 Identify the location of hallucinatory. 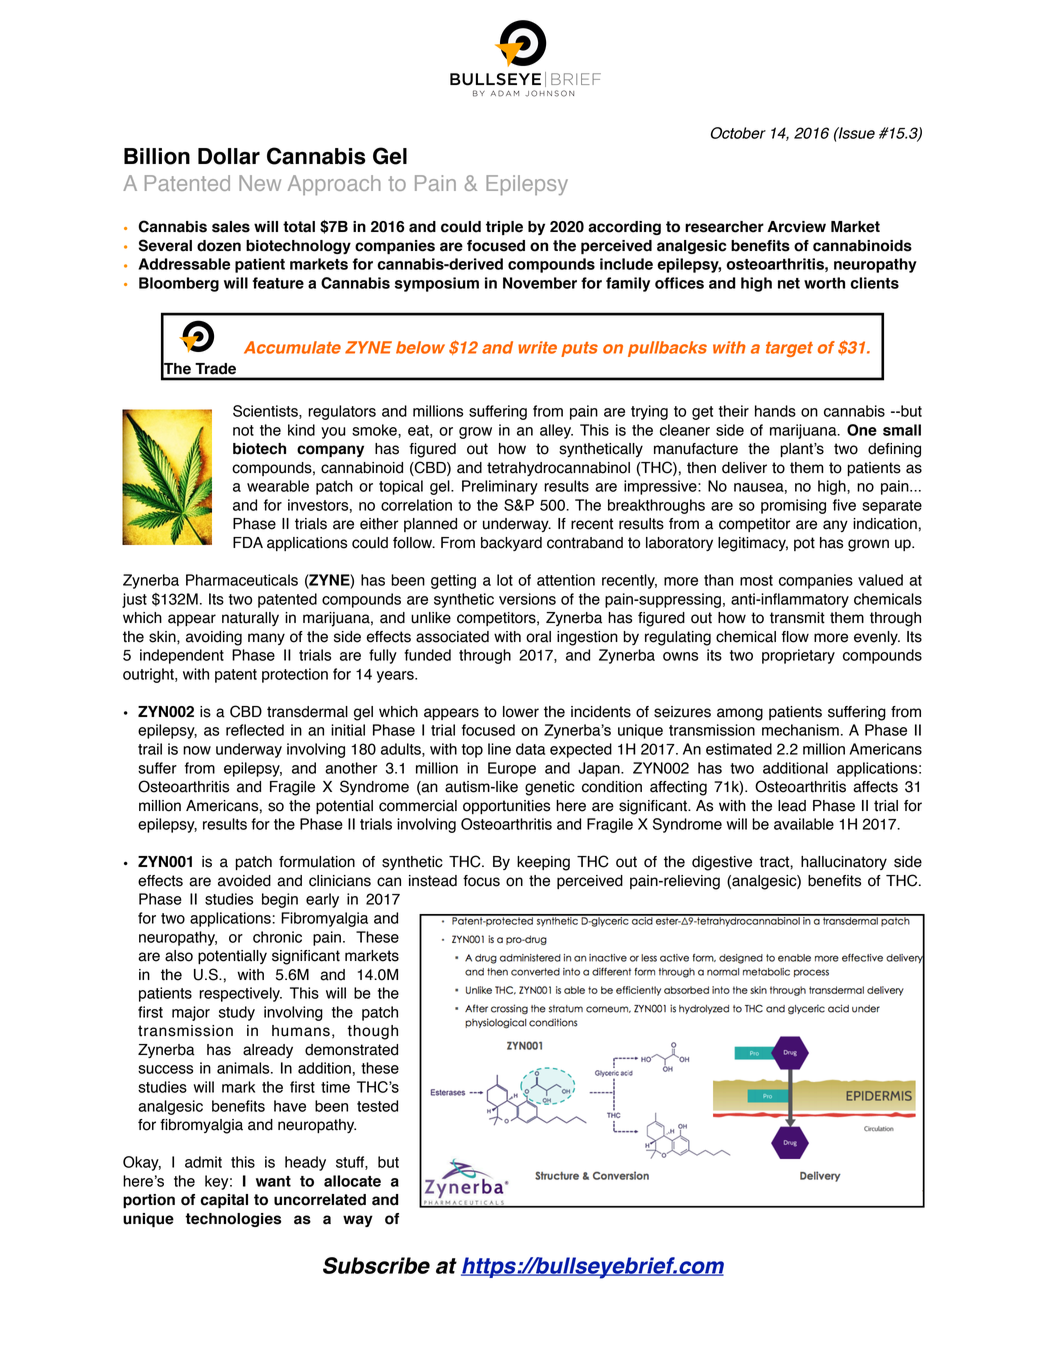
(844, 863).
